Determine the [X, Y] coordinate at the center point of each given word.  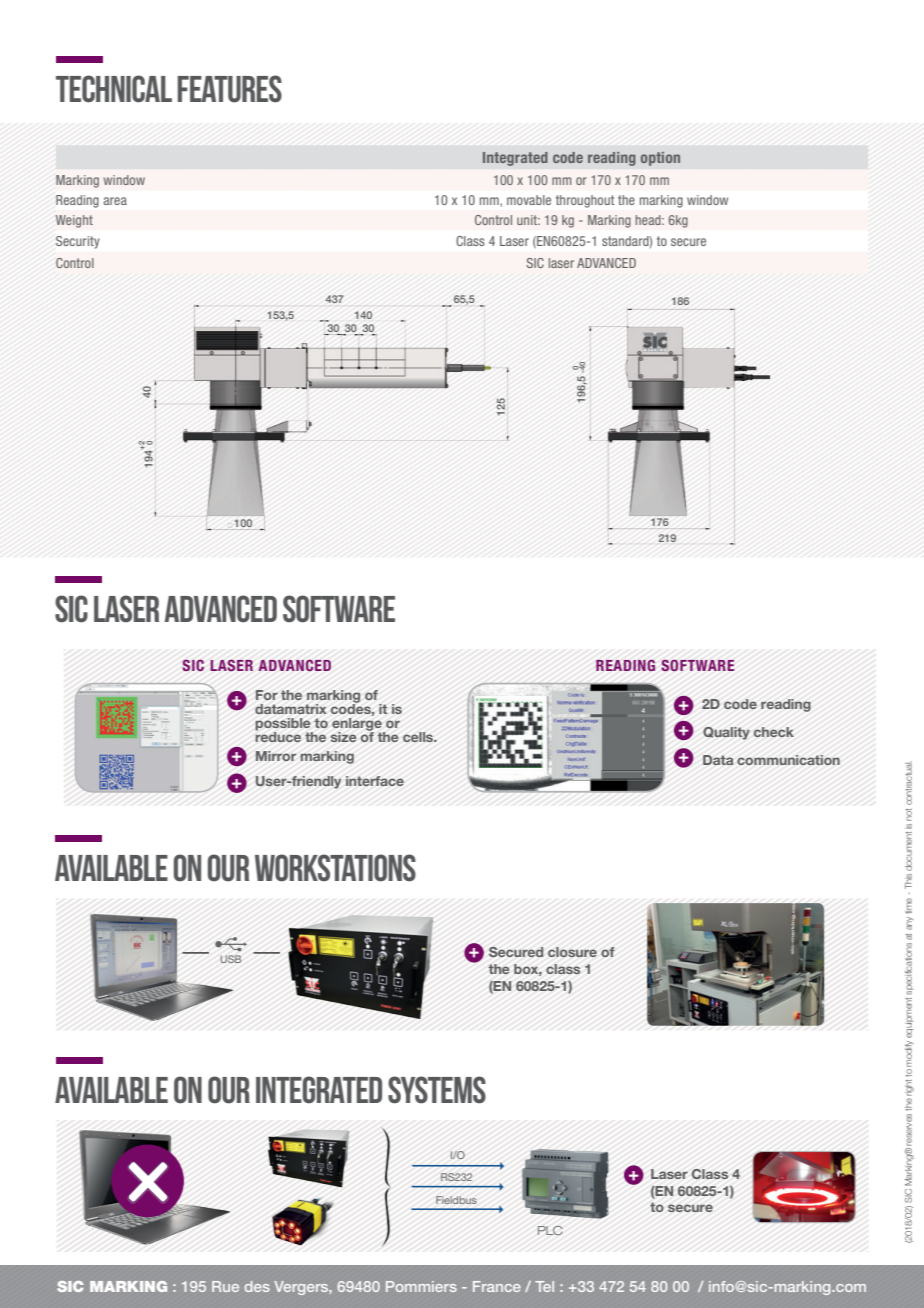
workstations [335, 868]
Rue [225, 1286]
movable [529, 200]
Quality [726, 733]
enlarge [358, 725]
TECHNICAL [114, 89]
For [267, 695]
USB [230, 959]
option [660, 159]
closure [572, 952]
